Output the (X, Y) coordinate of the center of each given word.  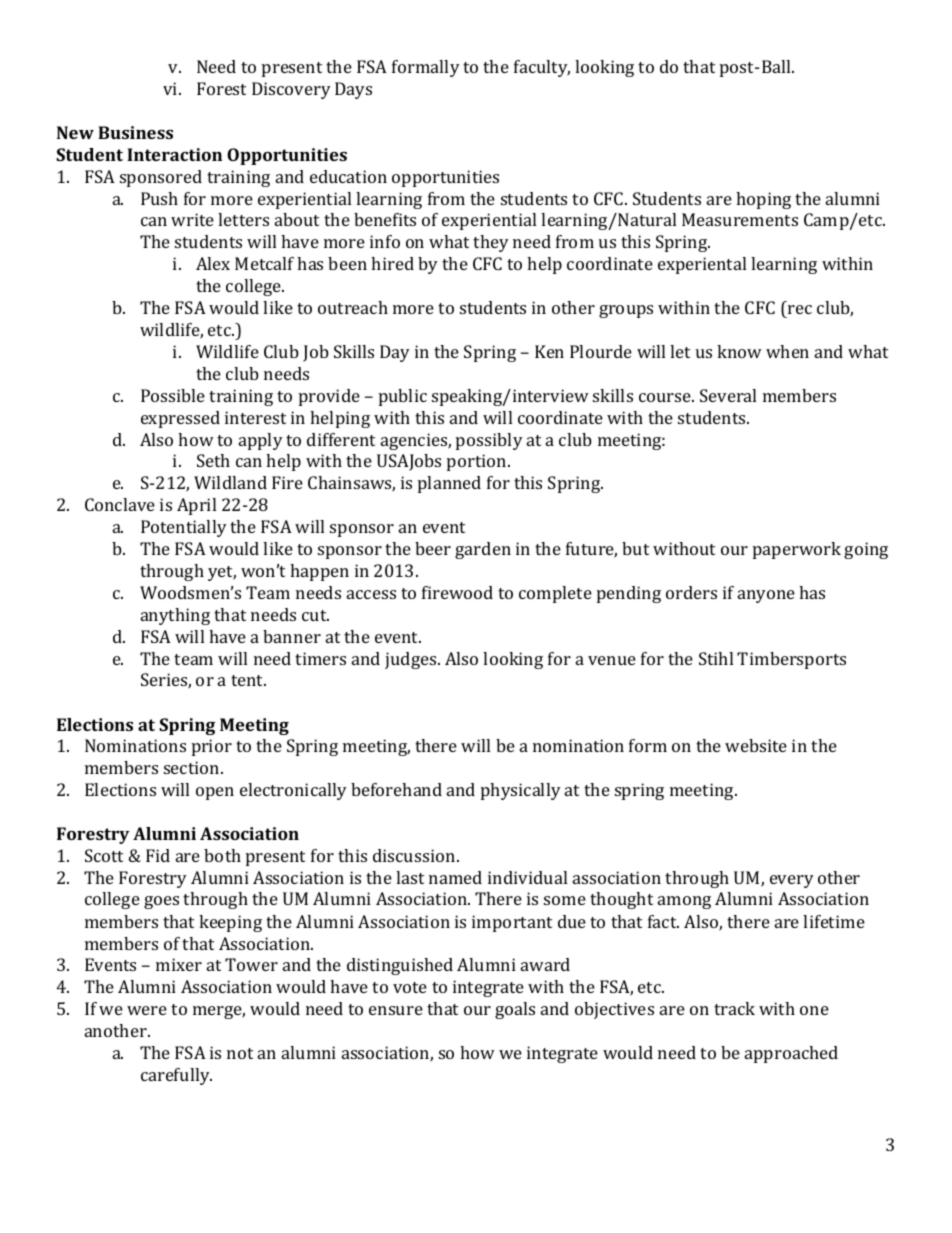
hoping (763, 200)
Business (135, 132)
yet (222, 573)
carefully (176, 1076)
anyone (766, 596)
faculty (542, 68)
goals (515, 1010)
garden (483, 550)
